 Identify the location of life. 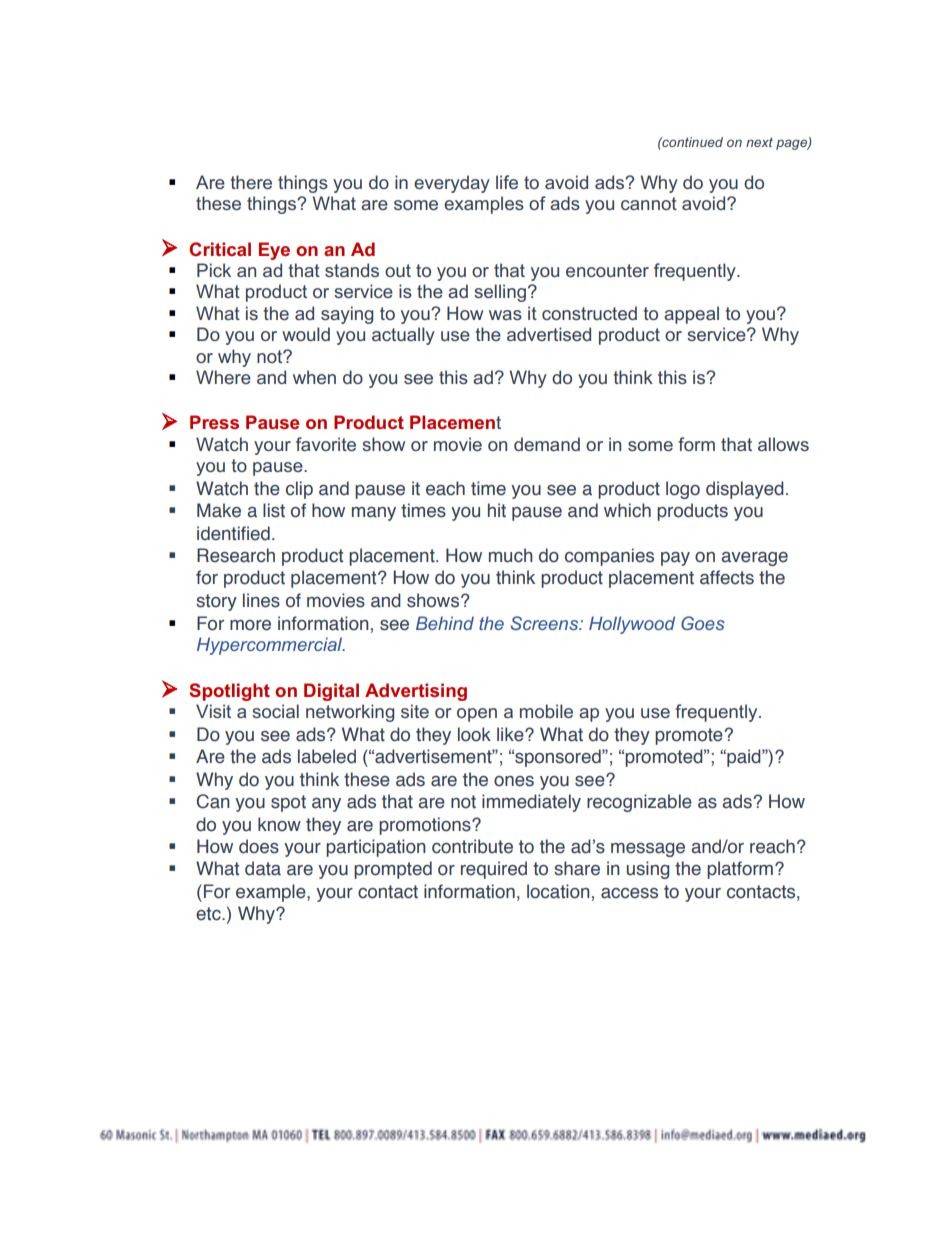
(507, 182).
